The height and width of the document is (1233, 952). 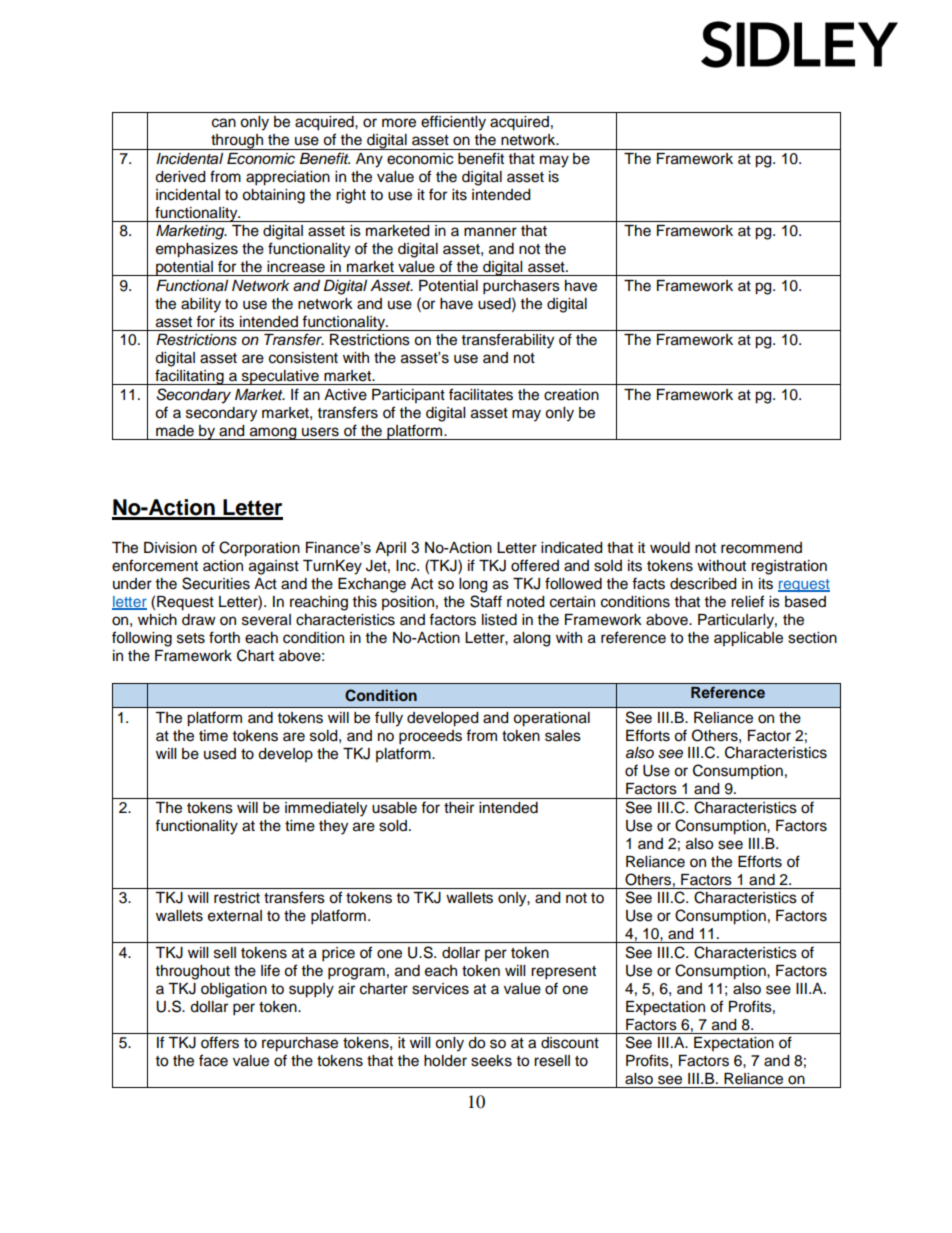 What do you see at coordinates (563, 736) in the document?
I see `sales` at bounding box center [563, 736].
